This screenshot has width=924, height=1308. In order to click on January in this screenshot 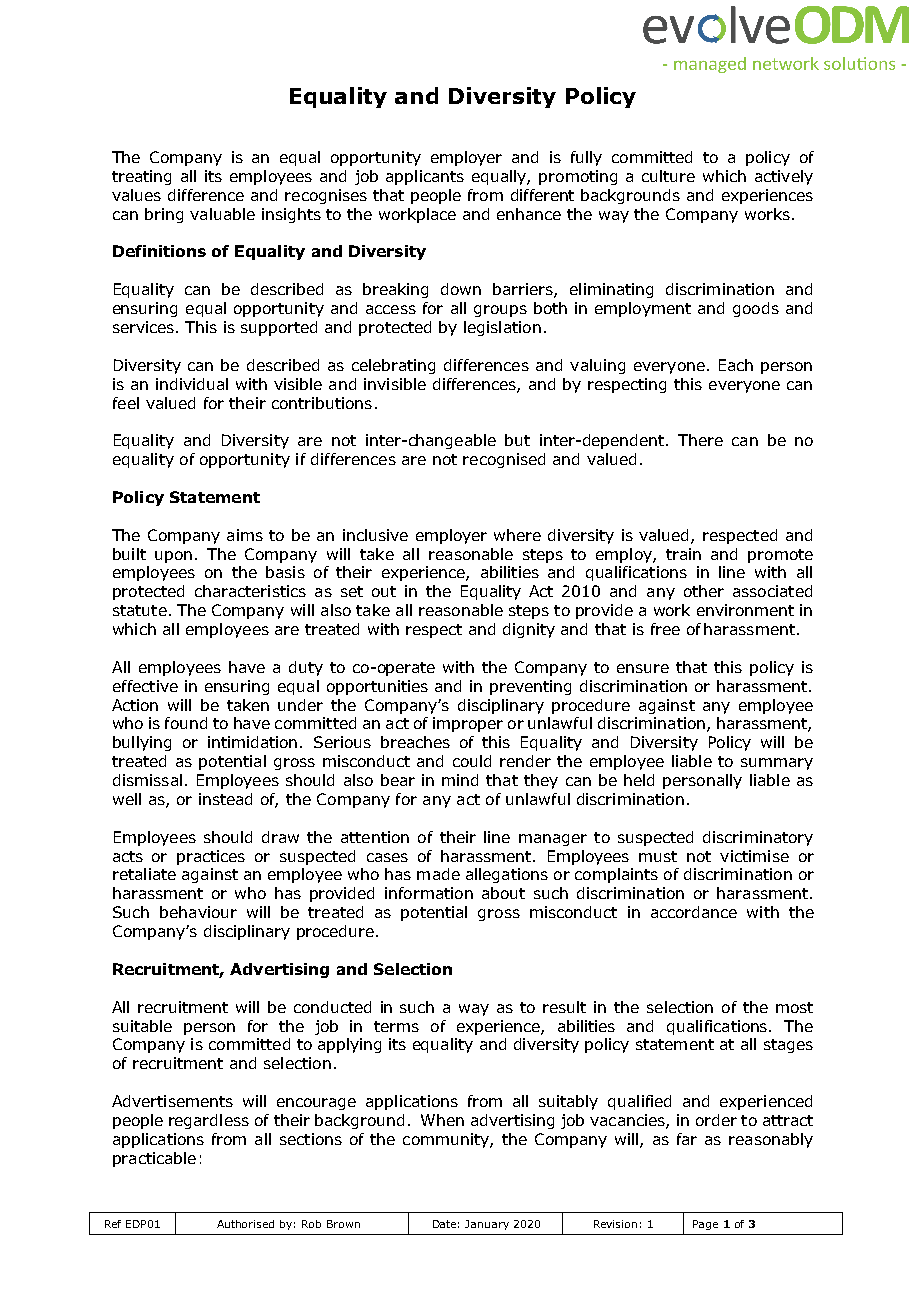, I will do `click(487, 1225)`.
